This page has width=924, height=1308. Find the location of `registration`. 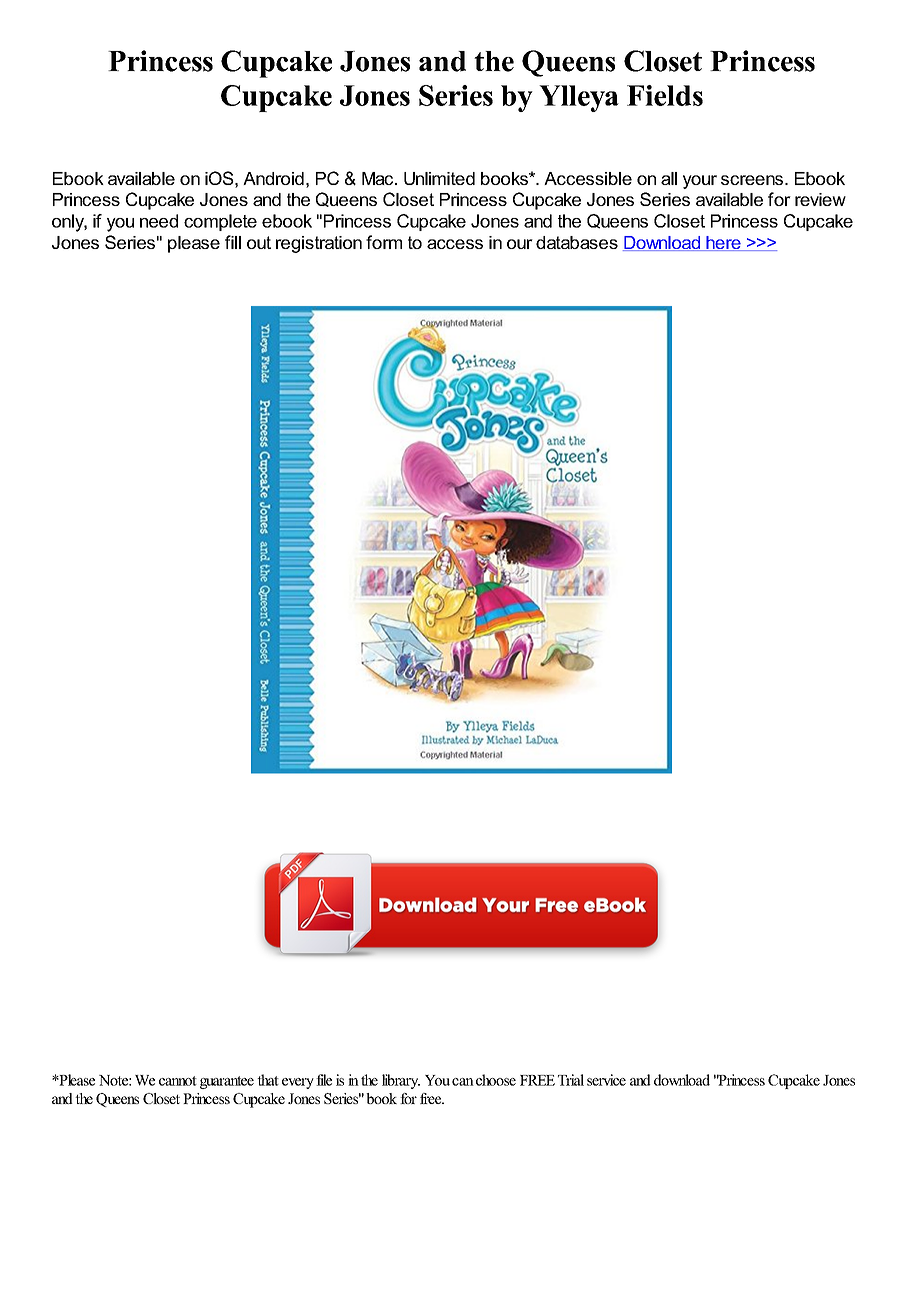

registration is located at coordinates (319, 244).
